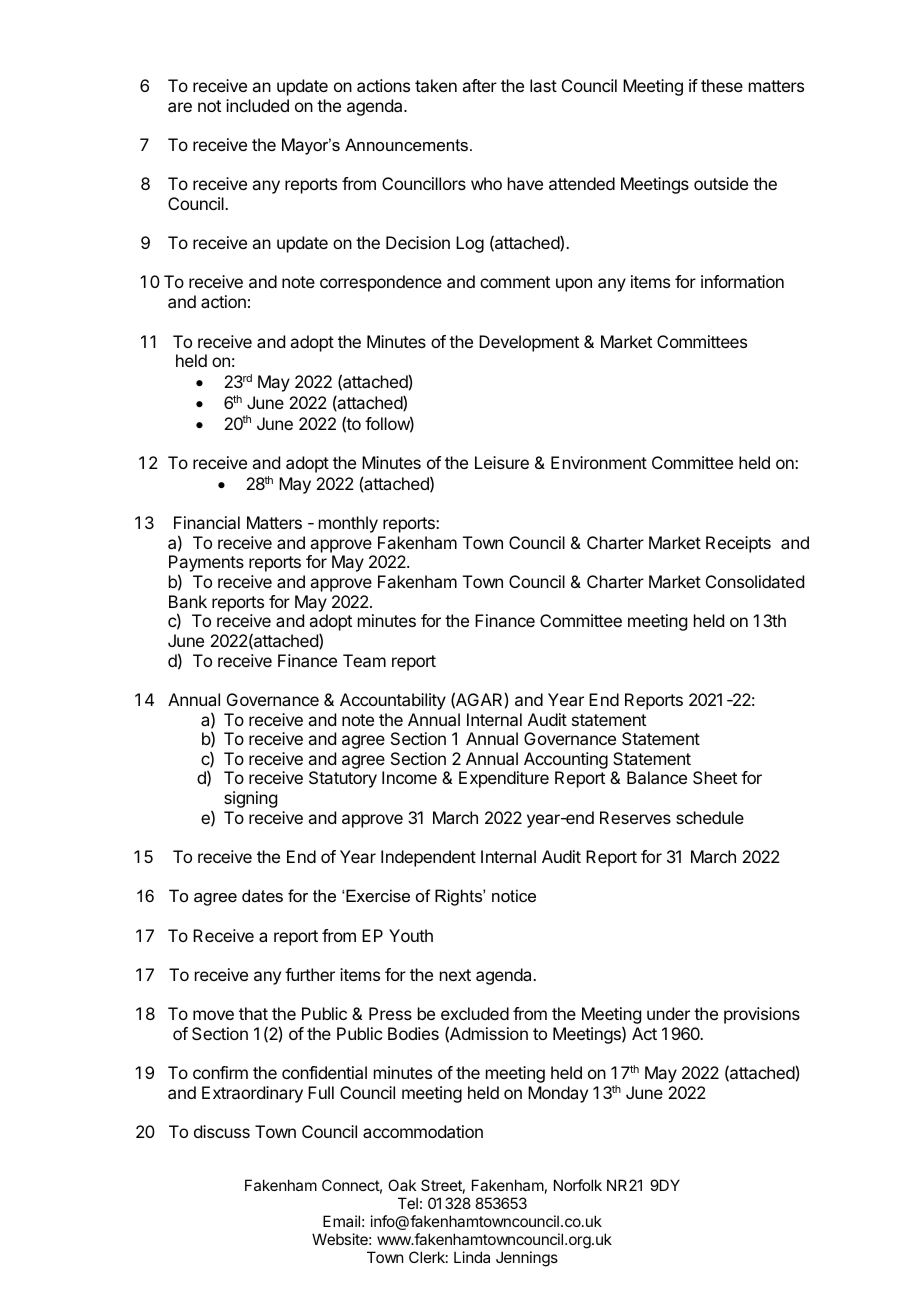 This screenshot has width=924, height=1308. I want to click on Bank, so click(188, 601).
